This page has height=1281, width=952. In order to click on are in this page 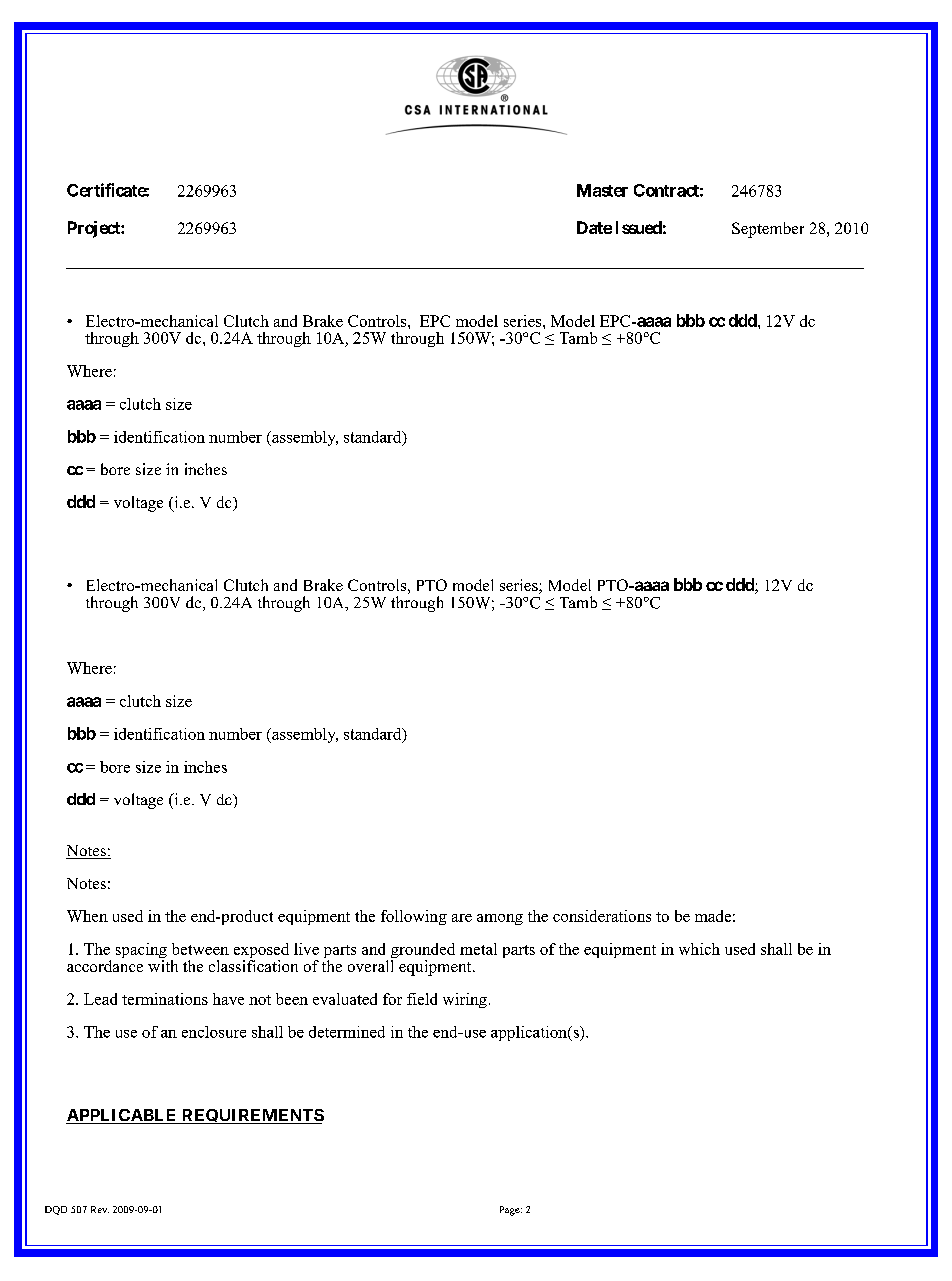, I will do `click(462, 918)`.
